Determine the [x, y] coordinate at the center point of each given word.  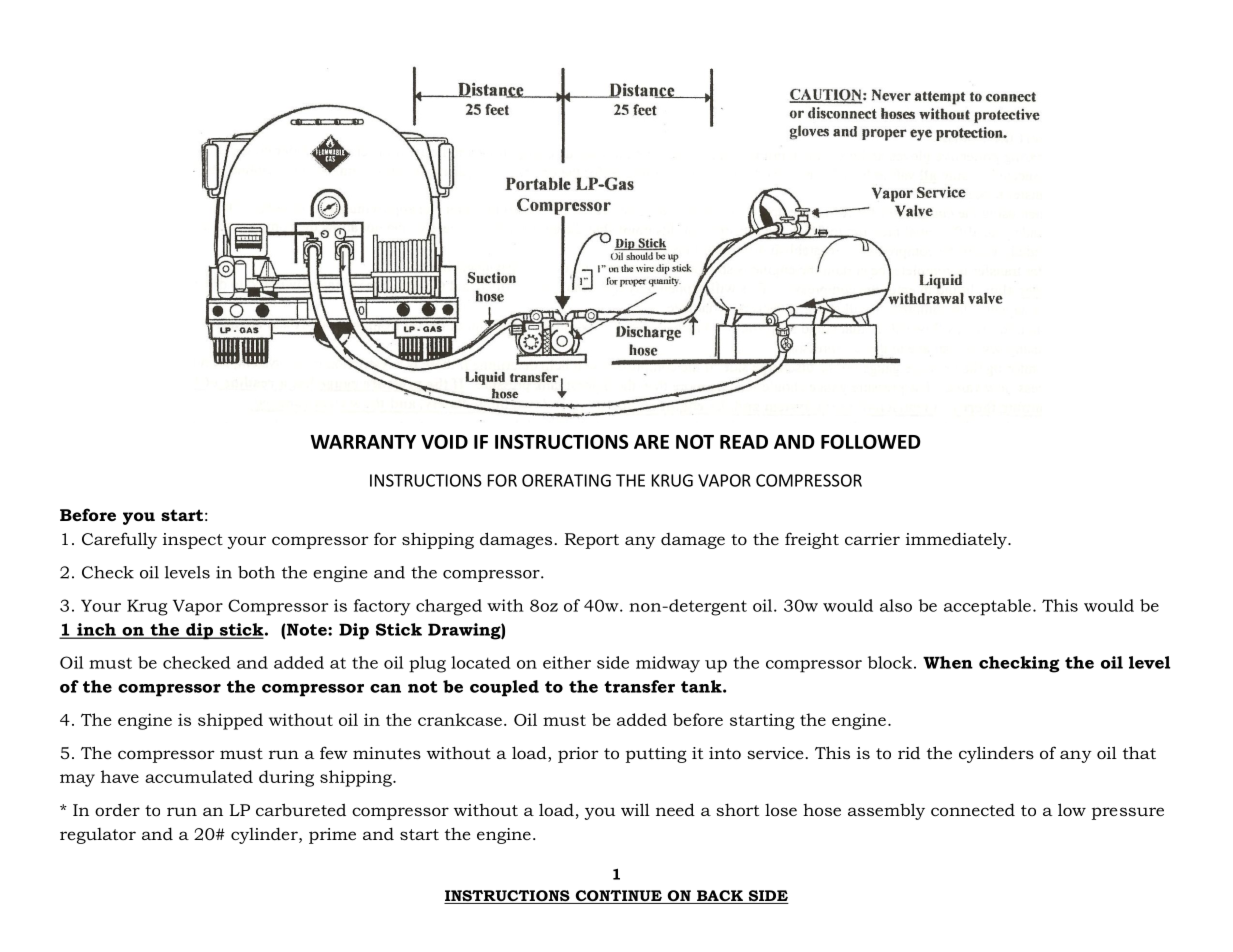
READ [744, 442]
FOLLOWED [871, 441]
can [385, 688]
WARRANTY [363, 442]
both [256, 572]
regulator [98, 836]
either [567, 662]
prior [578, 755]
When [948, 662]
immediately [957, 540]
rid [909, 752]
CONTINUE [618, 897]
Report [592, 541]
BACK [720, 897]
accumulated [199, 776]
